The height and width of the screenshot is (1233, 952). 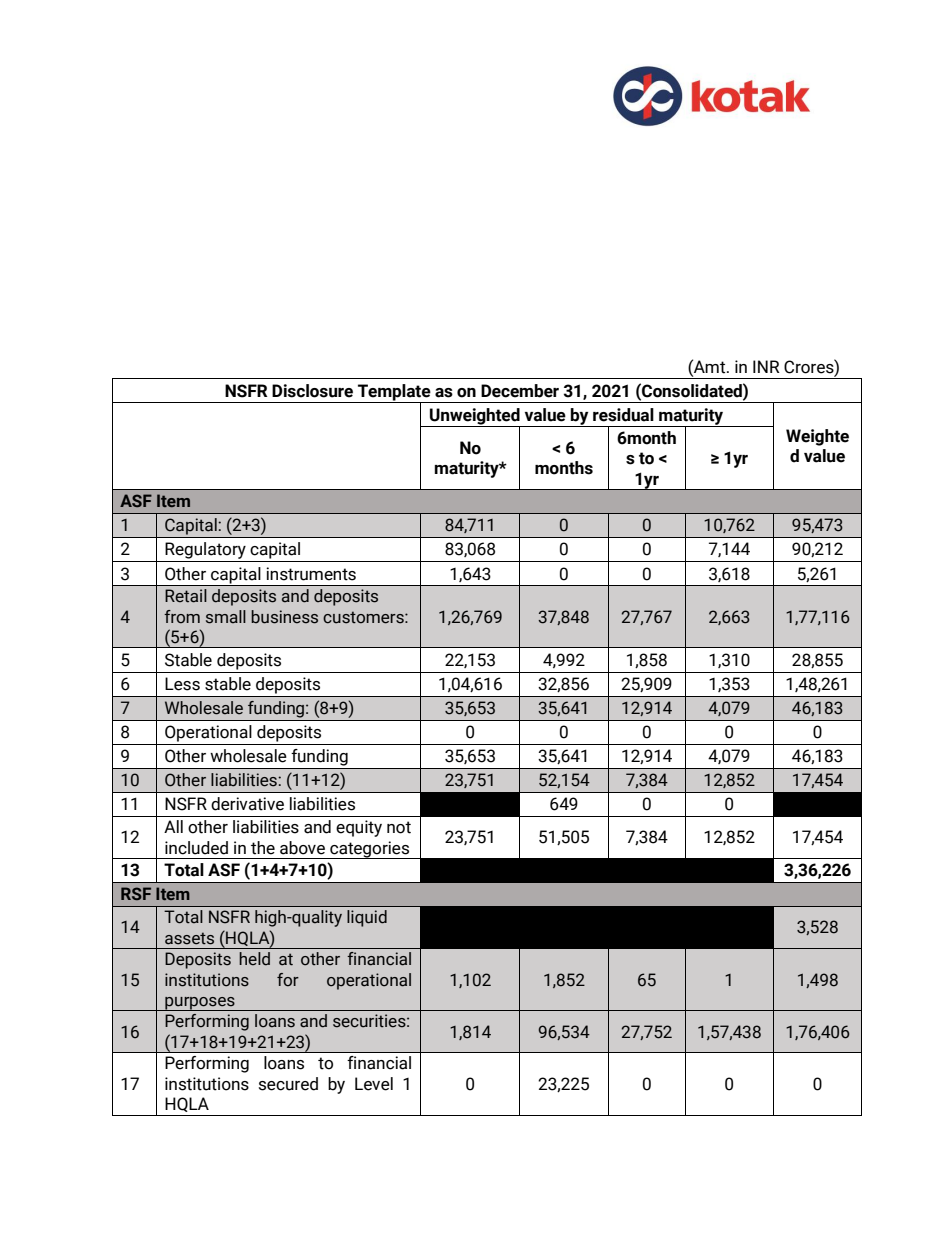 I want to click on included, so click(x=196, y=848).
